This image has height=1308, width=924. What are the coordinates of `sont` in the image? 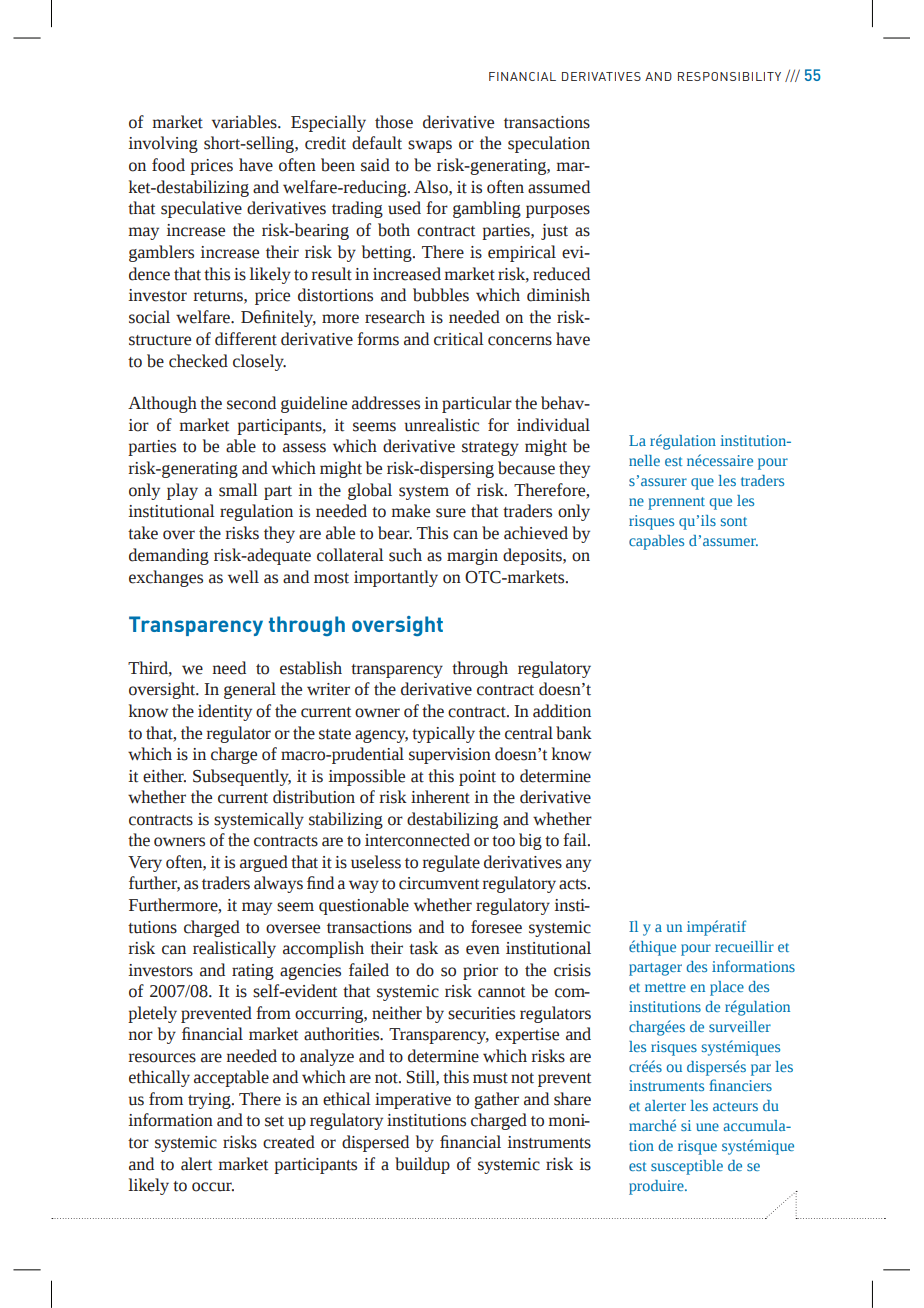 It's located at (734, 521).
